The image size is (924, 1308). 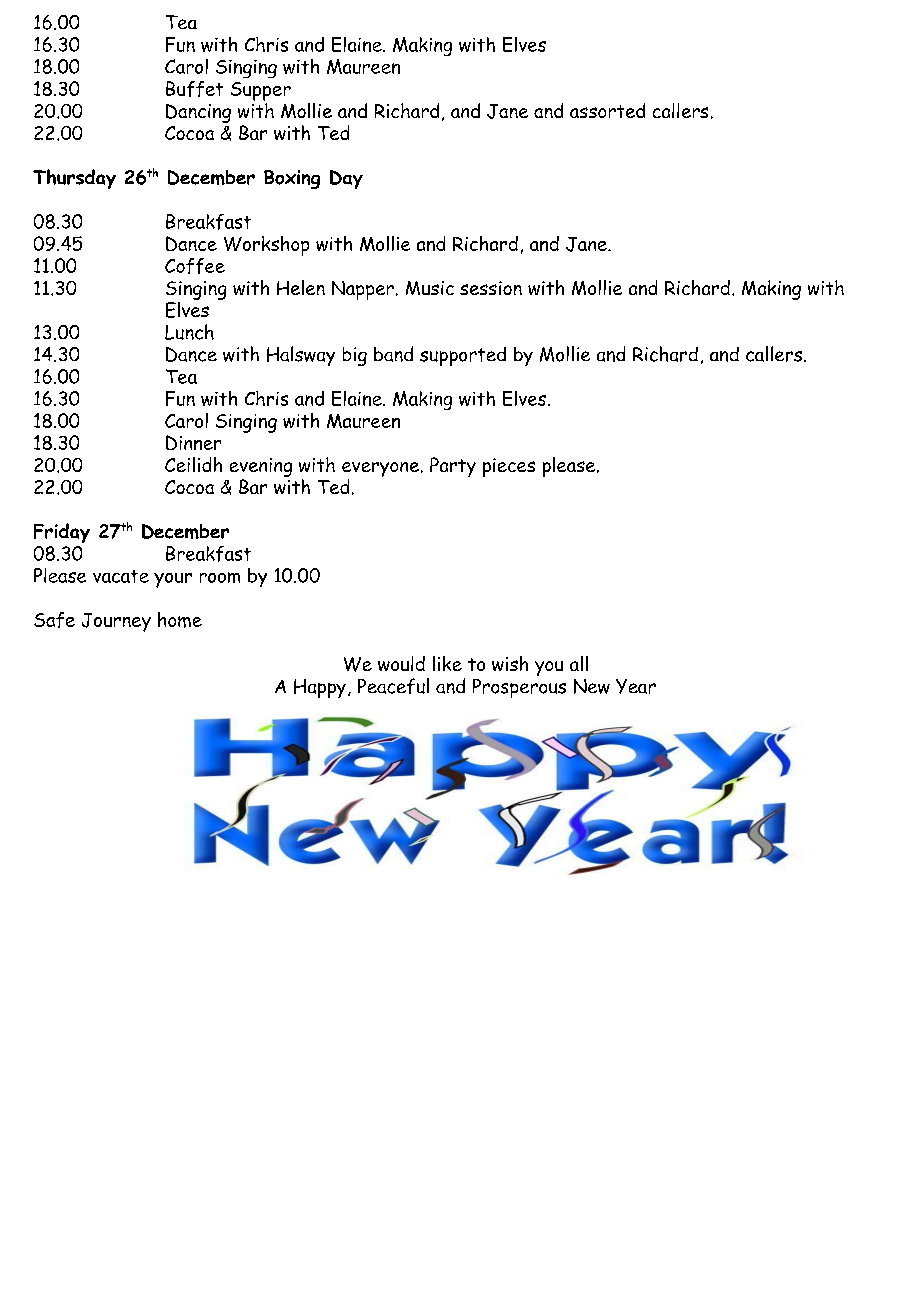 I want to click on Dinner, so click(x=193, y=442).
